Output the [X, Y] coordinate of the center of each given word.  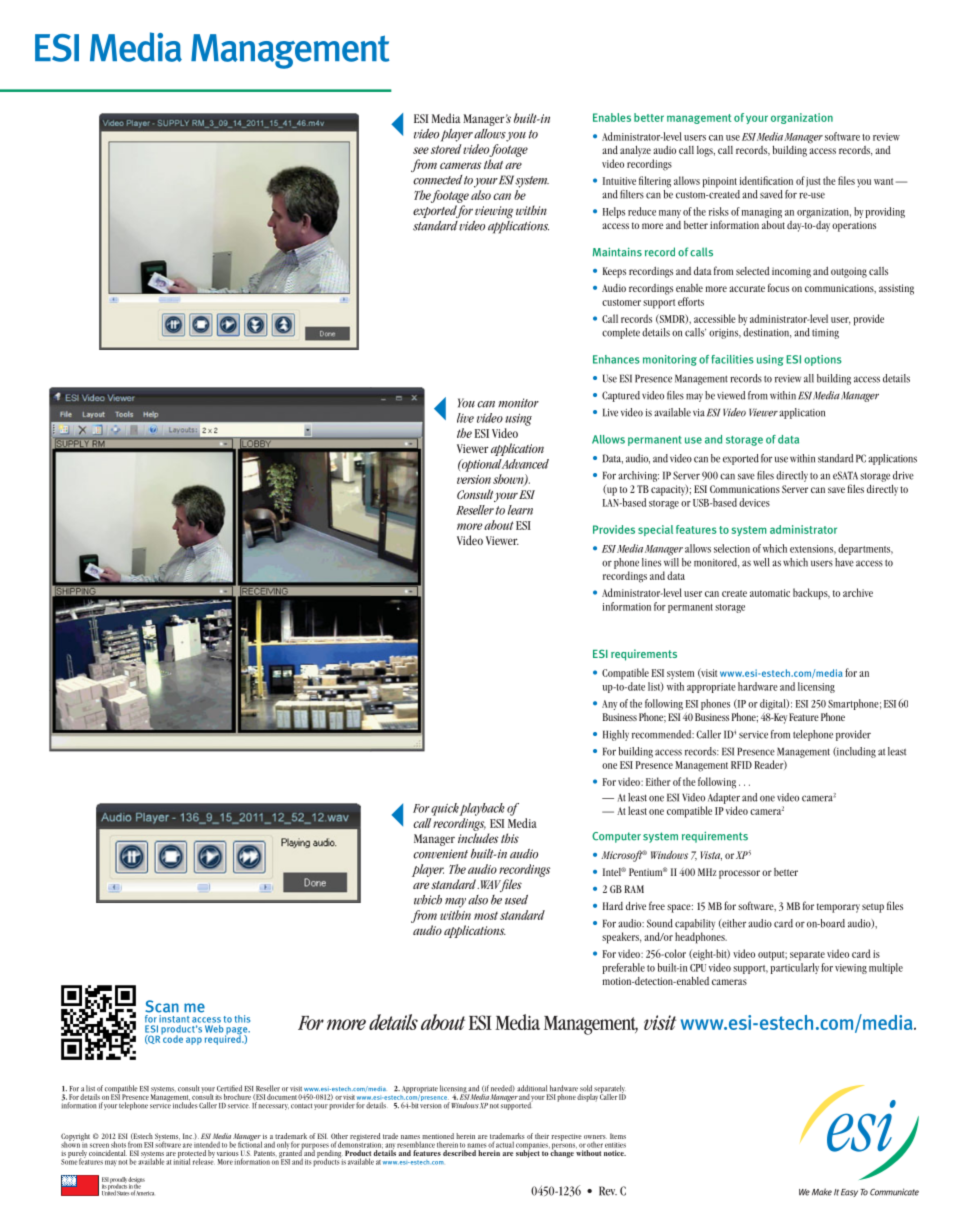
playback [482, 809]
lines [651, 562]
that [493, 164]
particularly [794, 968]
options [823, 360]
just [813, 182]
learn [520, 510]
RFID [741, 765]
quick [445, 809]
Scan [162, 1006]
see [421, 150]
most [486, 916]
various [227, 1154]
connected [437, 180]
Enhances [616, 359]
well [761, 562]
